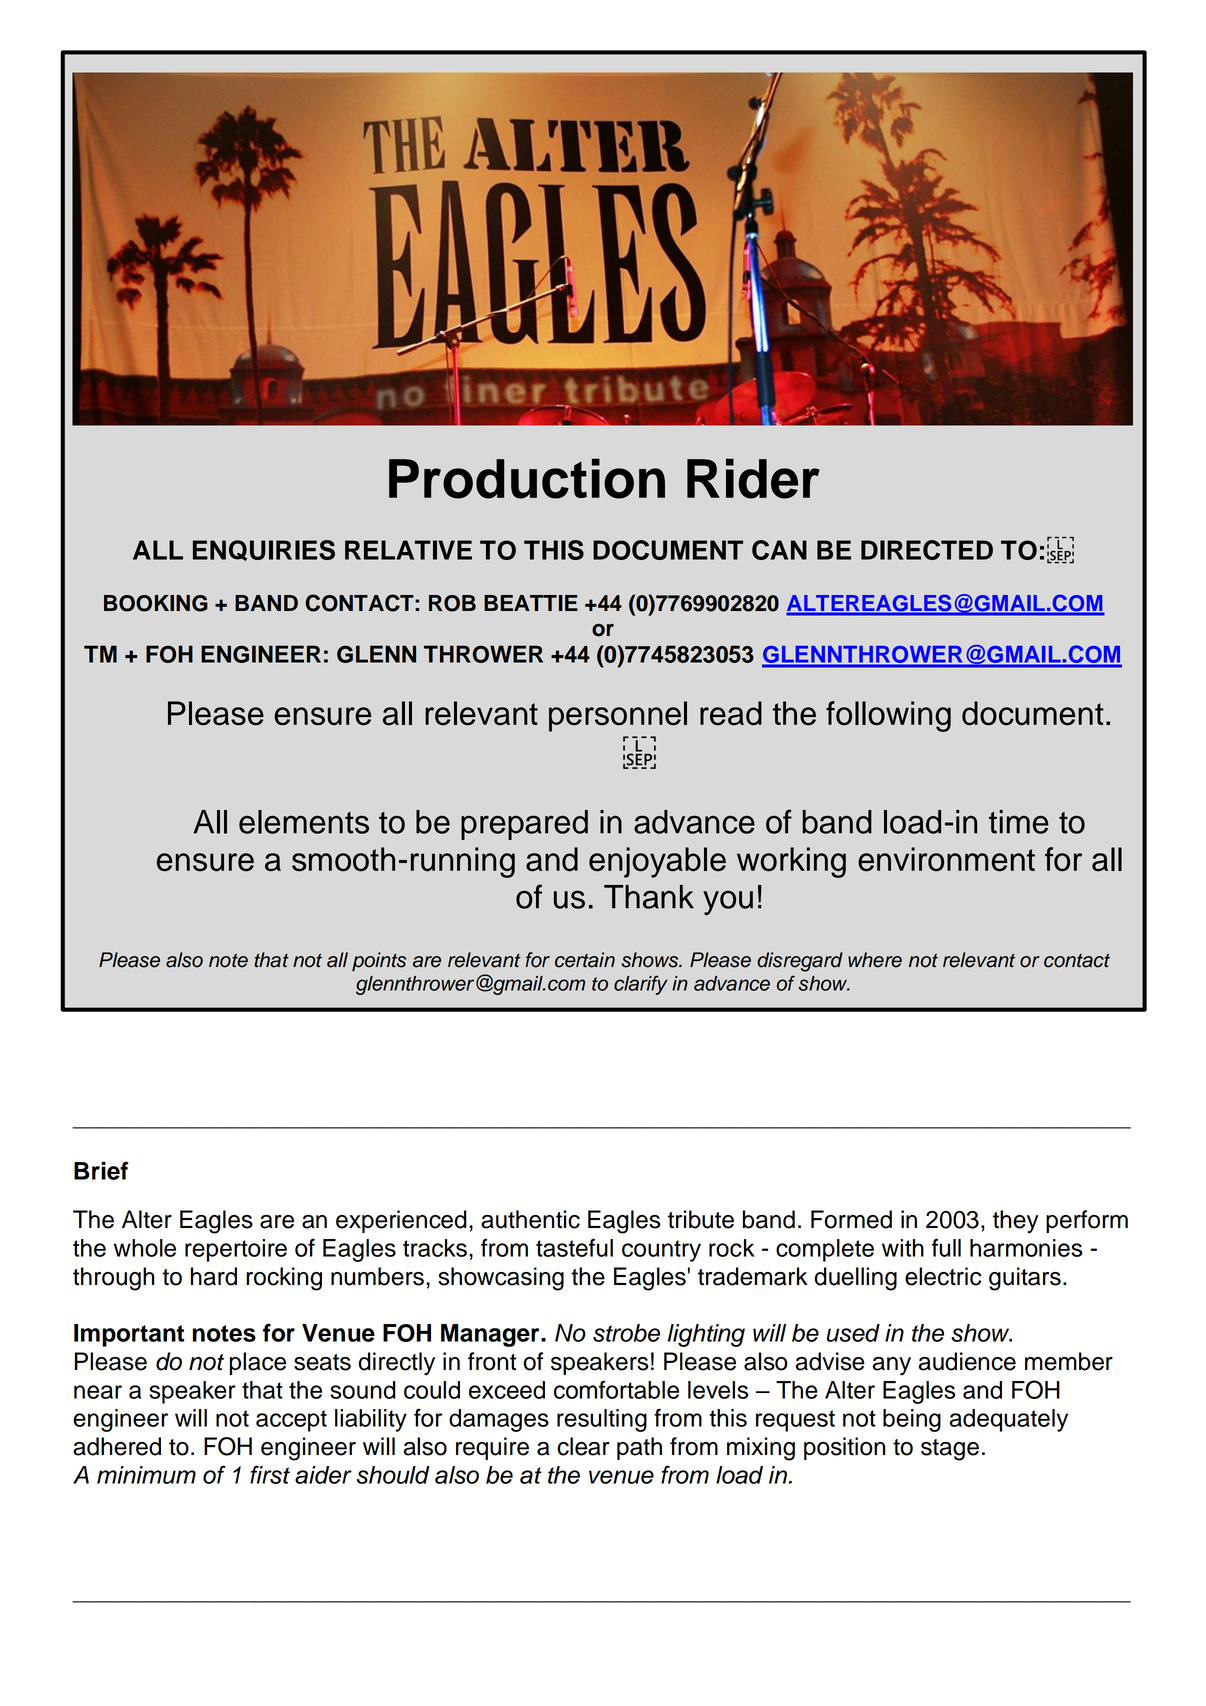 Image resolution: width=1206 pixels, height=1706 pixels. Describe the element at coordinates (236, 1250) in the screenshot. I see `repertoire` at that location.
